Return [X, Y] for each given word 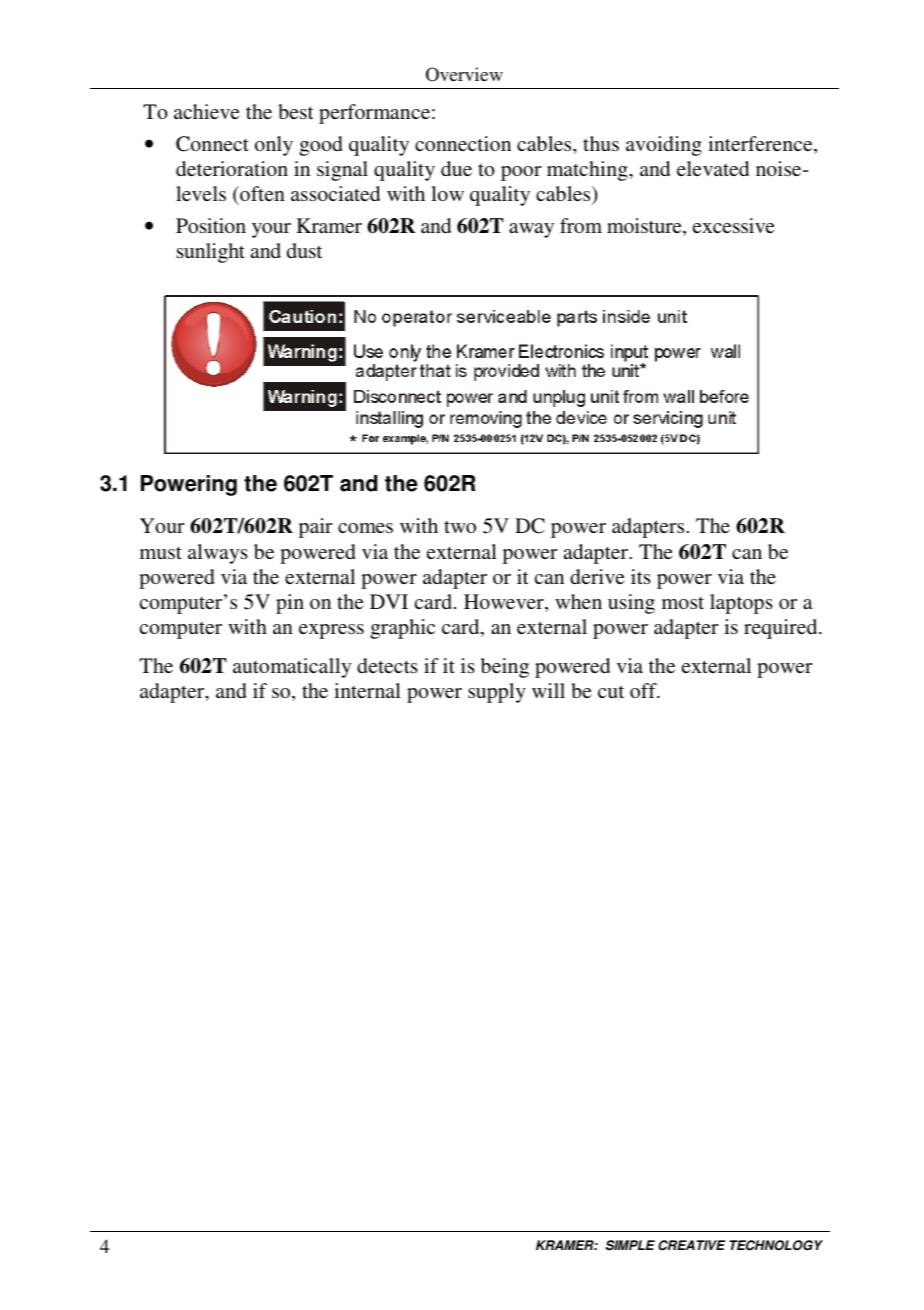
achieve [207, 111]
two [460, 526]
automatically [292, 668]
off [644, 690]
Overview [464, 74]
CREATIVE [691, 1245]
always [218, 554]
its [641, 576]
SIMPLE [630, 1245]
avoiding [664, 146]
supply [497, 693]
